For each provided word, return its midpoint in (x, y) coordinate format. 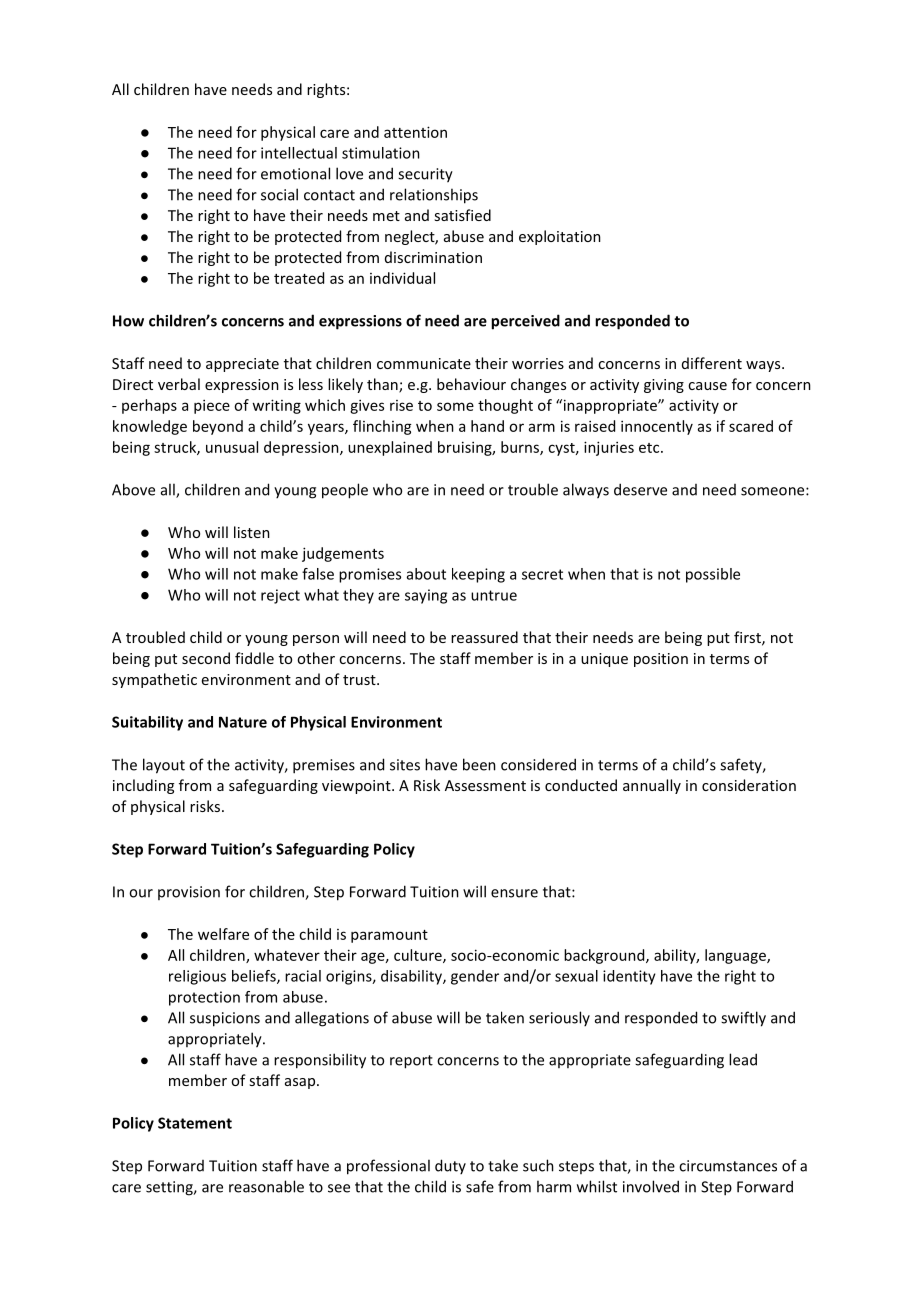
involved (651, 1186)
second (206, 658)
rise (401, 405)
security (425, 175)
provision (189, 893)
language (736, 956)
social (279, 194)
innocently (657, 427)
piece (212, 406)
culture (419, 956)
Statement (195, 1123)
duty (450, 1166)
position (661, 660)
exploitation (560, 237)
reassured (484, 637)
